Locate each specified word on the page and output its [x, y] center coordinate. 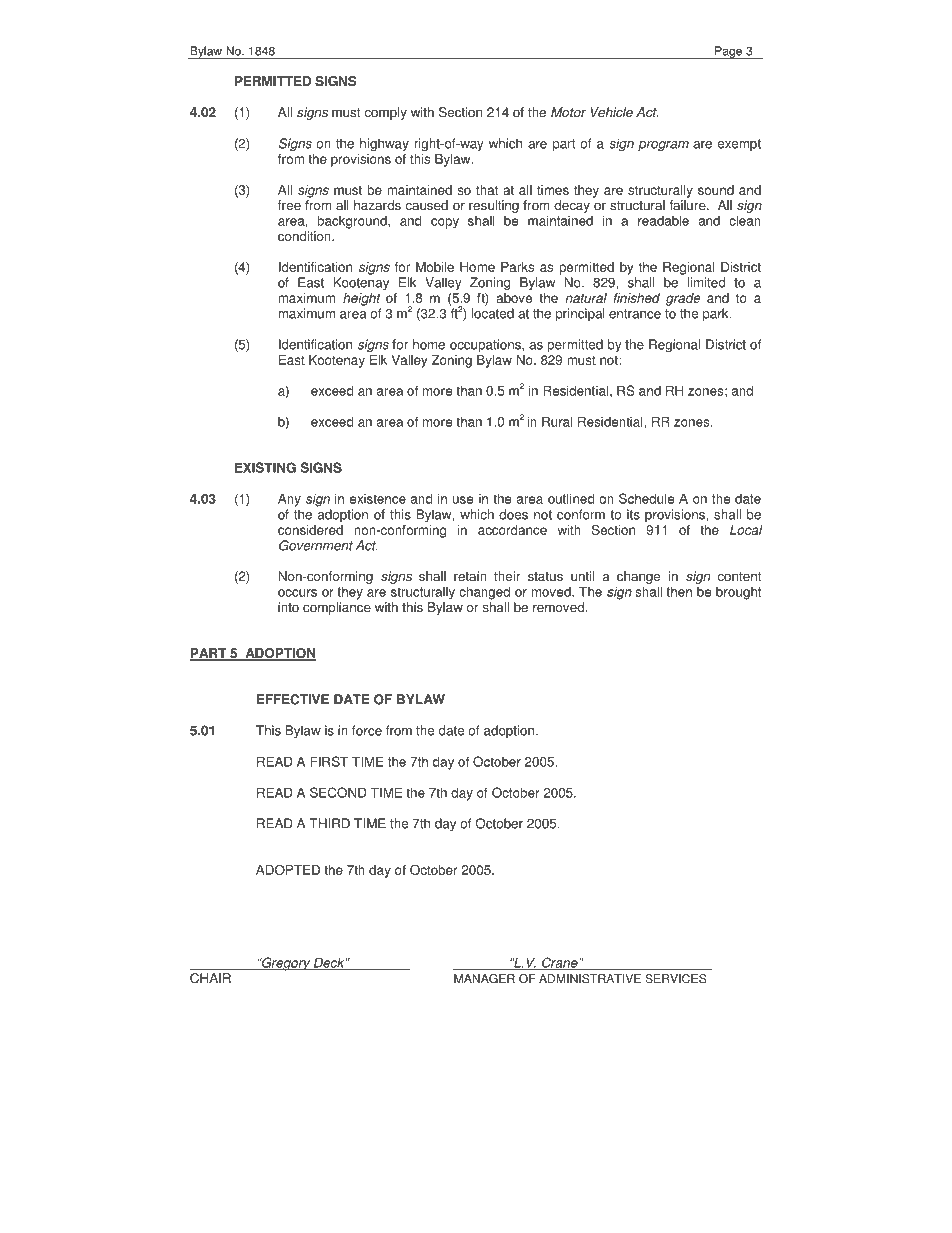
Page [728, 52]
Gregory [286, 964]
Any [289, 500]
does [513, 514]
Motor [568, 112]
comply [385, 113]
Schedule [646, 498]
